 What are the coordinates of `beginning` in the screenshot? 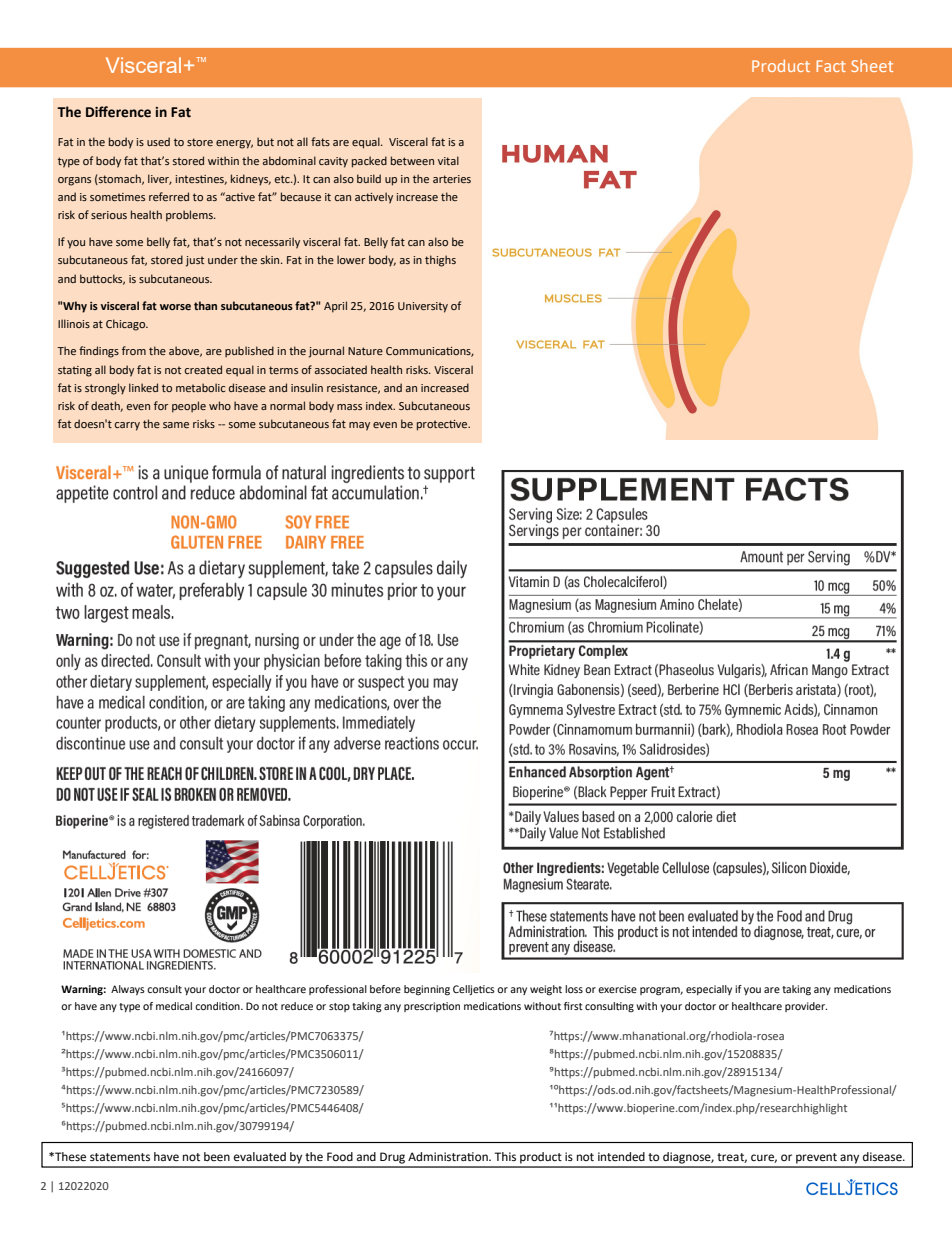 It's located at (427, 990).
